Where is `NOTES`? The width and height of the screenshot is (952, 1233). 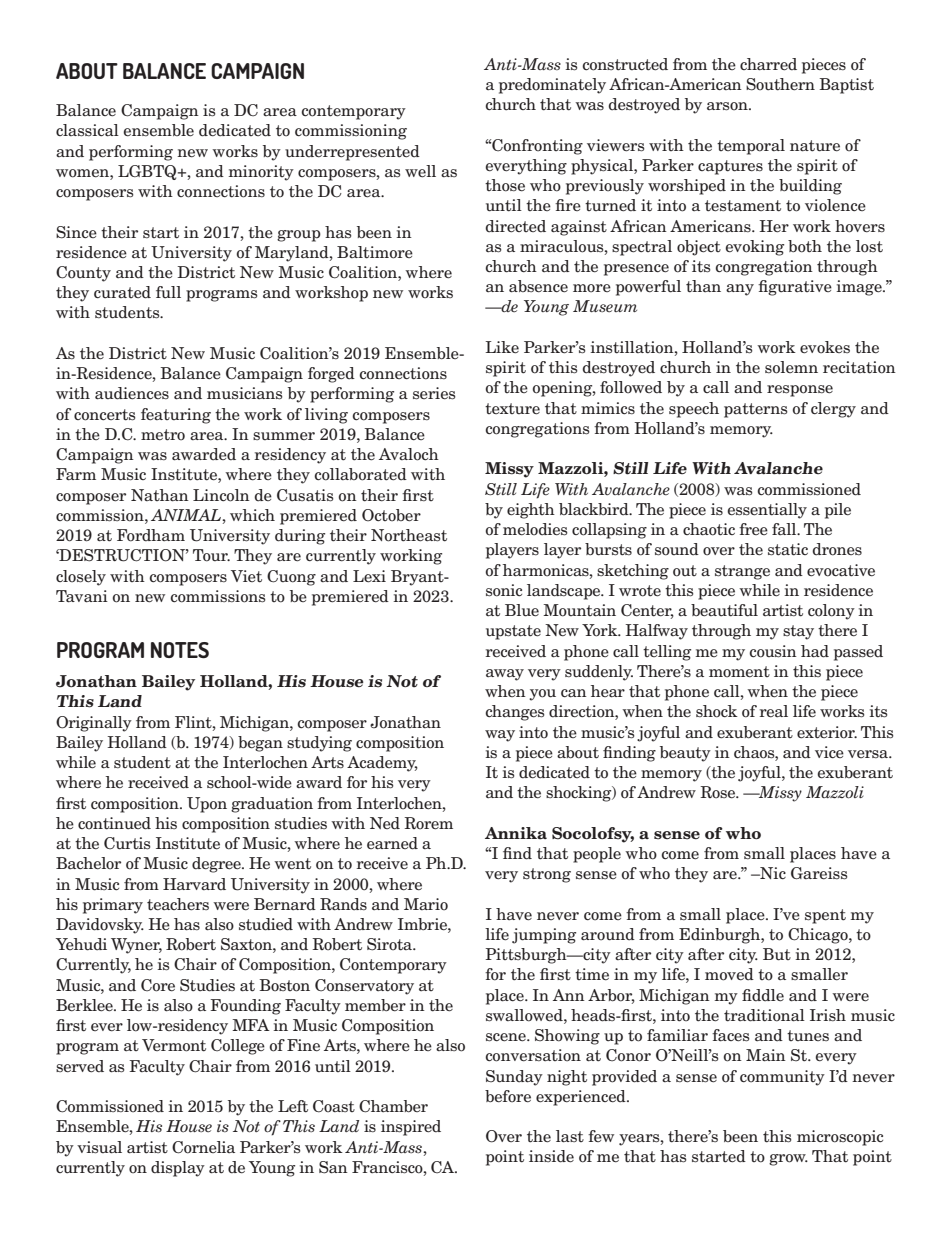 NOTES is located at coordinates (180, 650).
